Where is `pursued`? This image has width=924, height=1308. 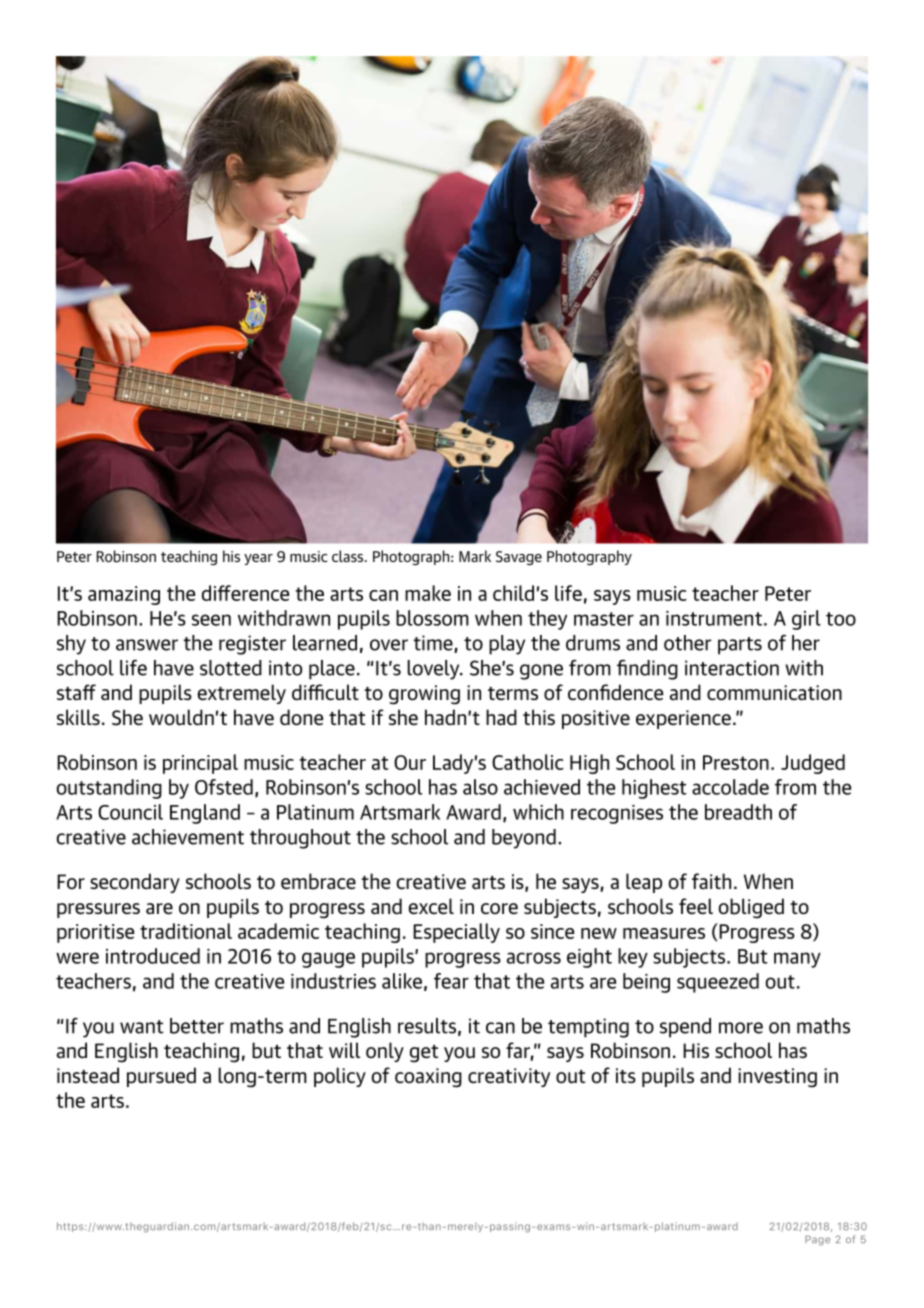 pursued is located at coordinates (161, 1077).
